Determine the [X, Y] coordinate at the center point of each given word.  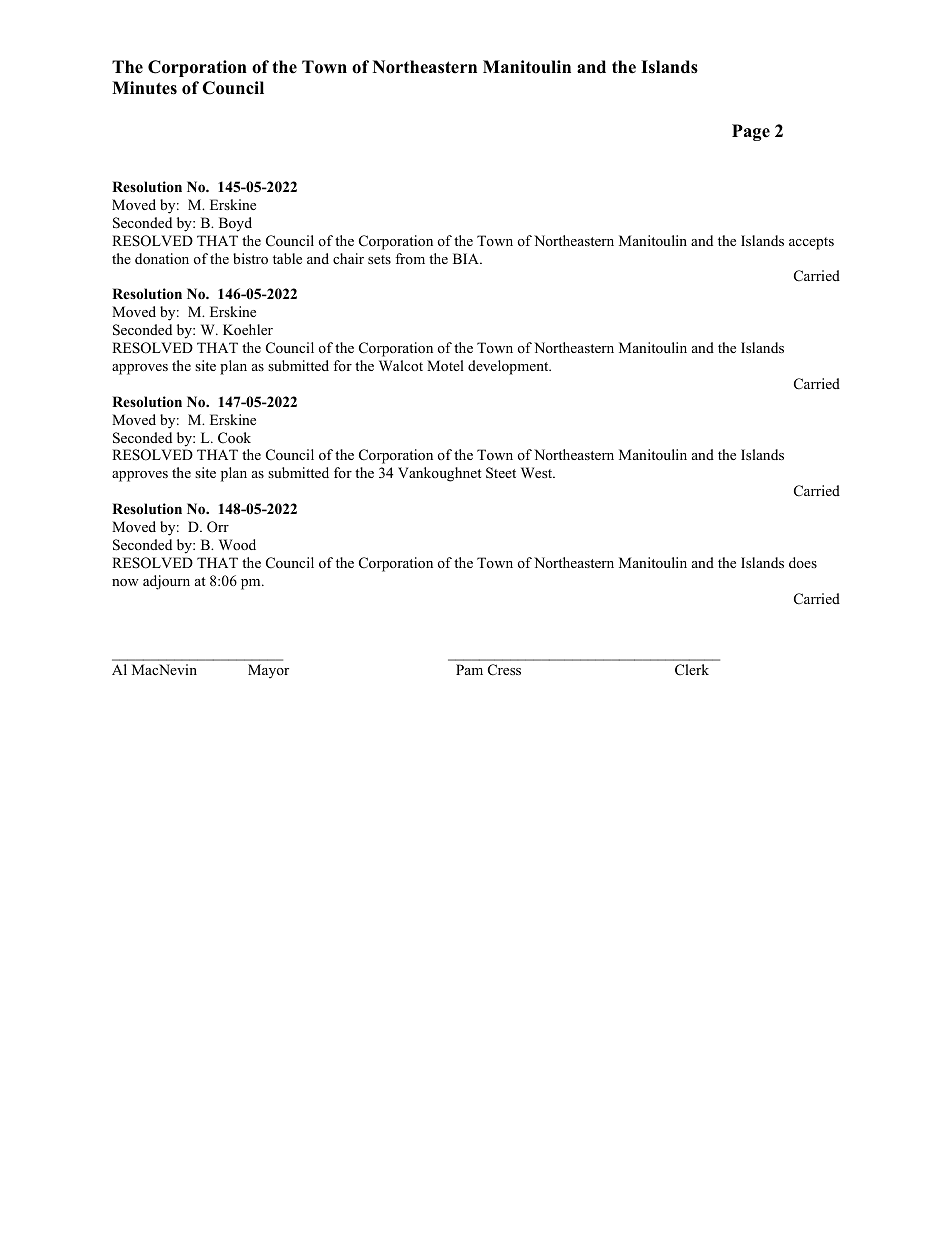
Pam [469, 669]
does [803, 562]
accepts [811, 243]
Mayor [268, 671]
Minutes [144, 88]
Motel [445, 365]
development [509, 367]
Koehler [248, 329]
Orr [218, 527]
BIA [467, 258]
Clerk [692, 670]
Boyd [235, 224]
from [410, 258]
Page [751, 132]
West [538, 472]
